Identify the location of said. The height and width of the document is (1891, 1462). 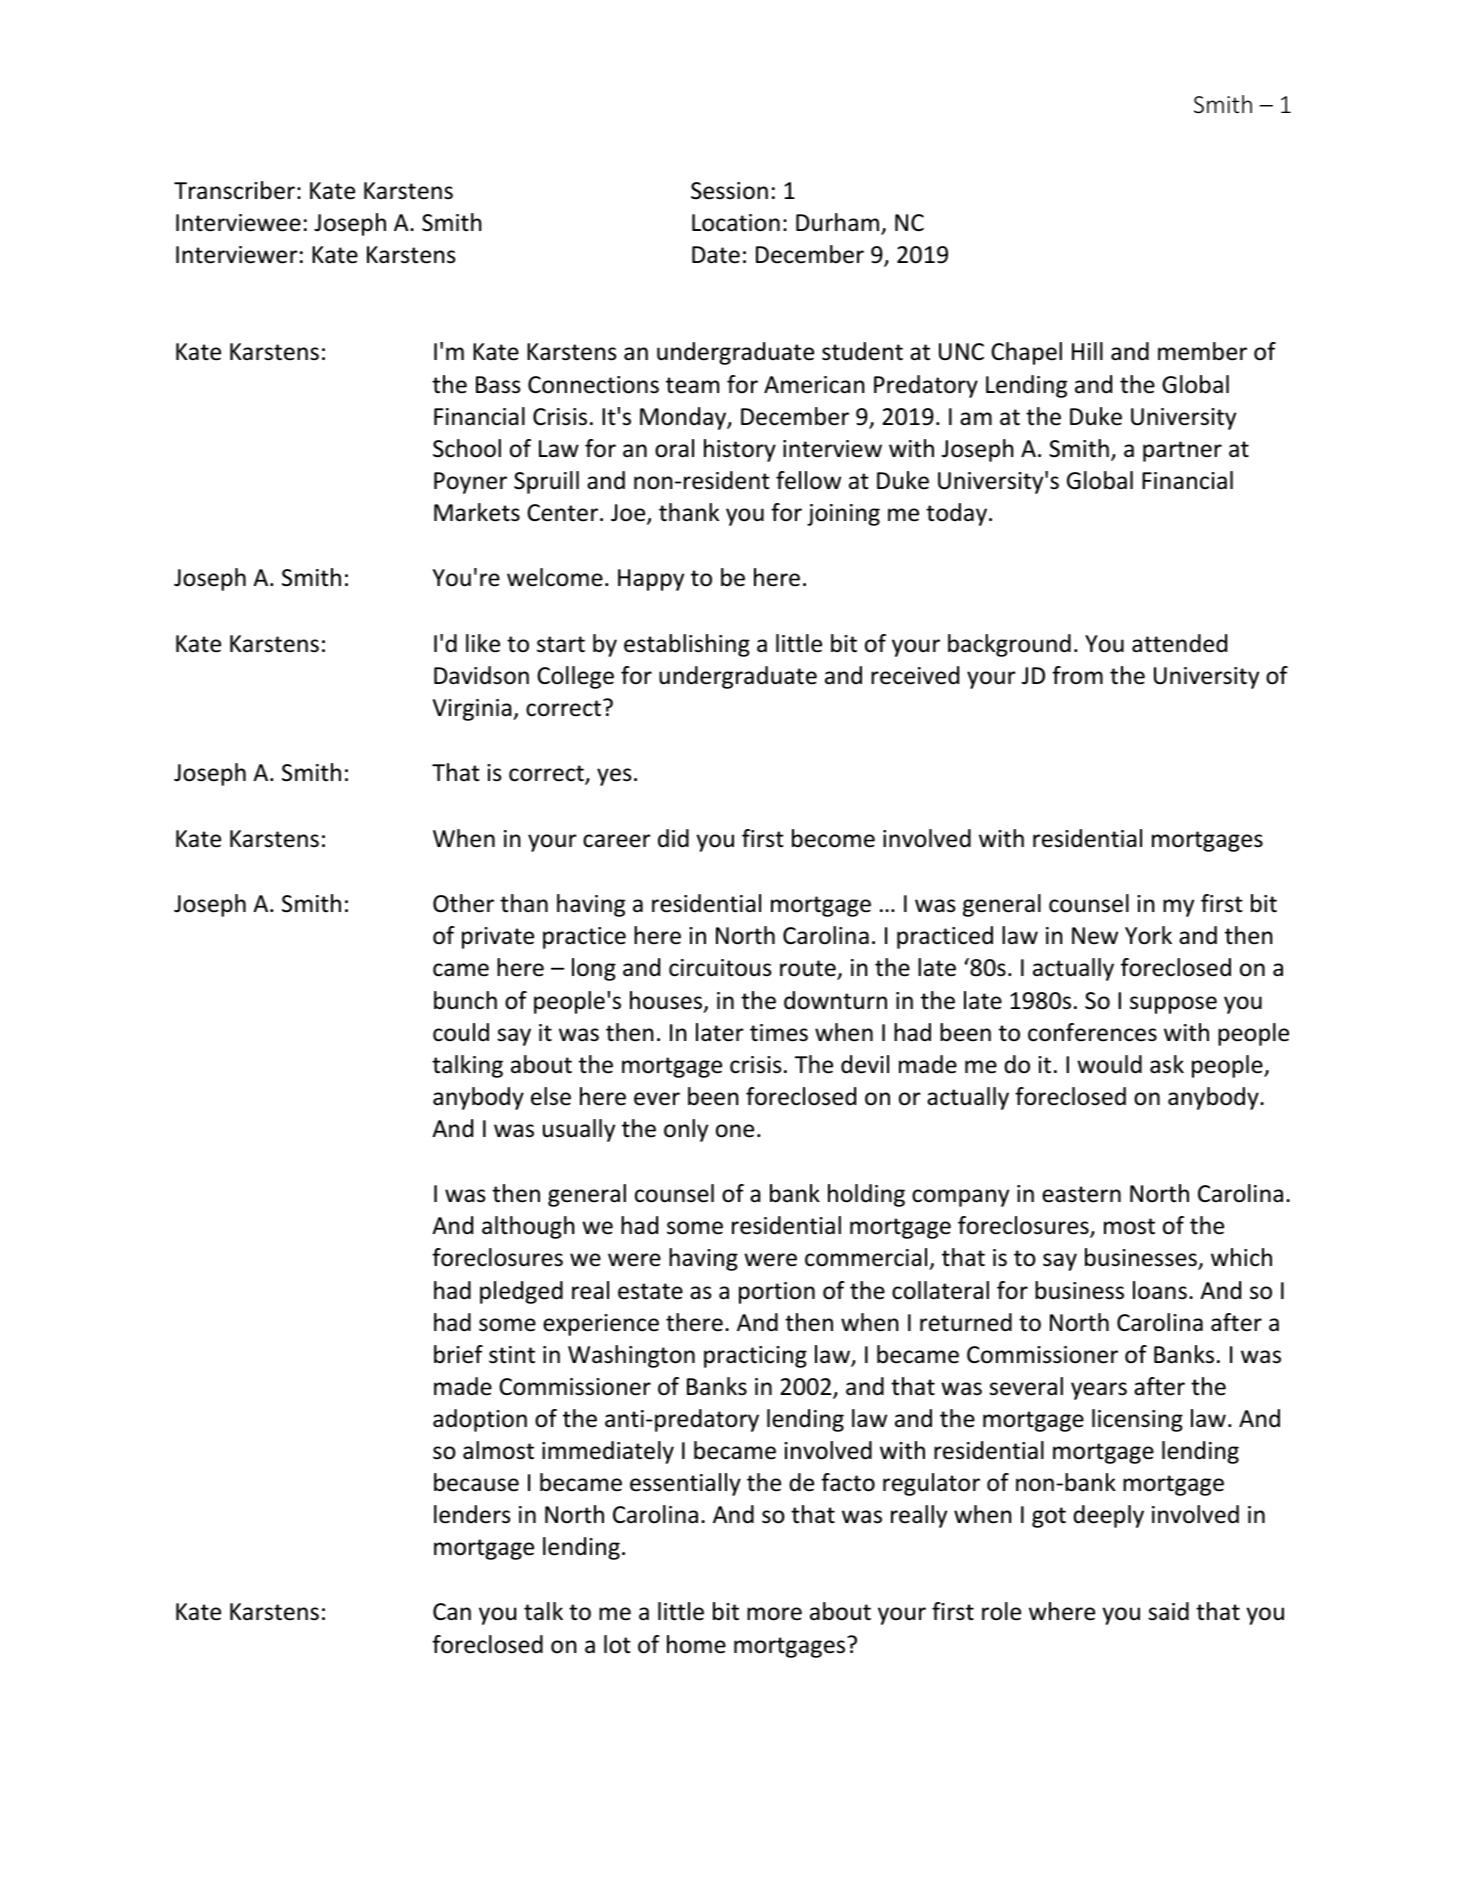
(1169, 1611).
